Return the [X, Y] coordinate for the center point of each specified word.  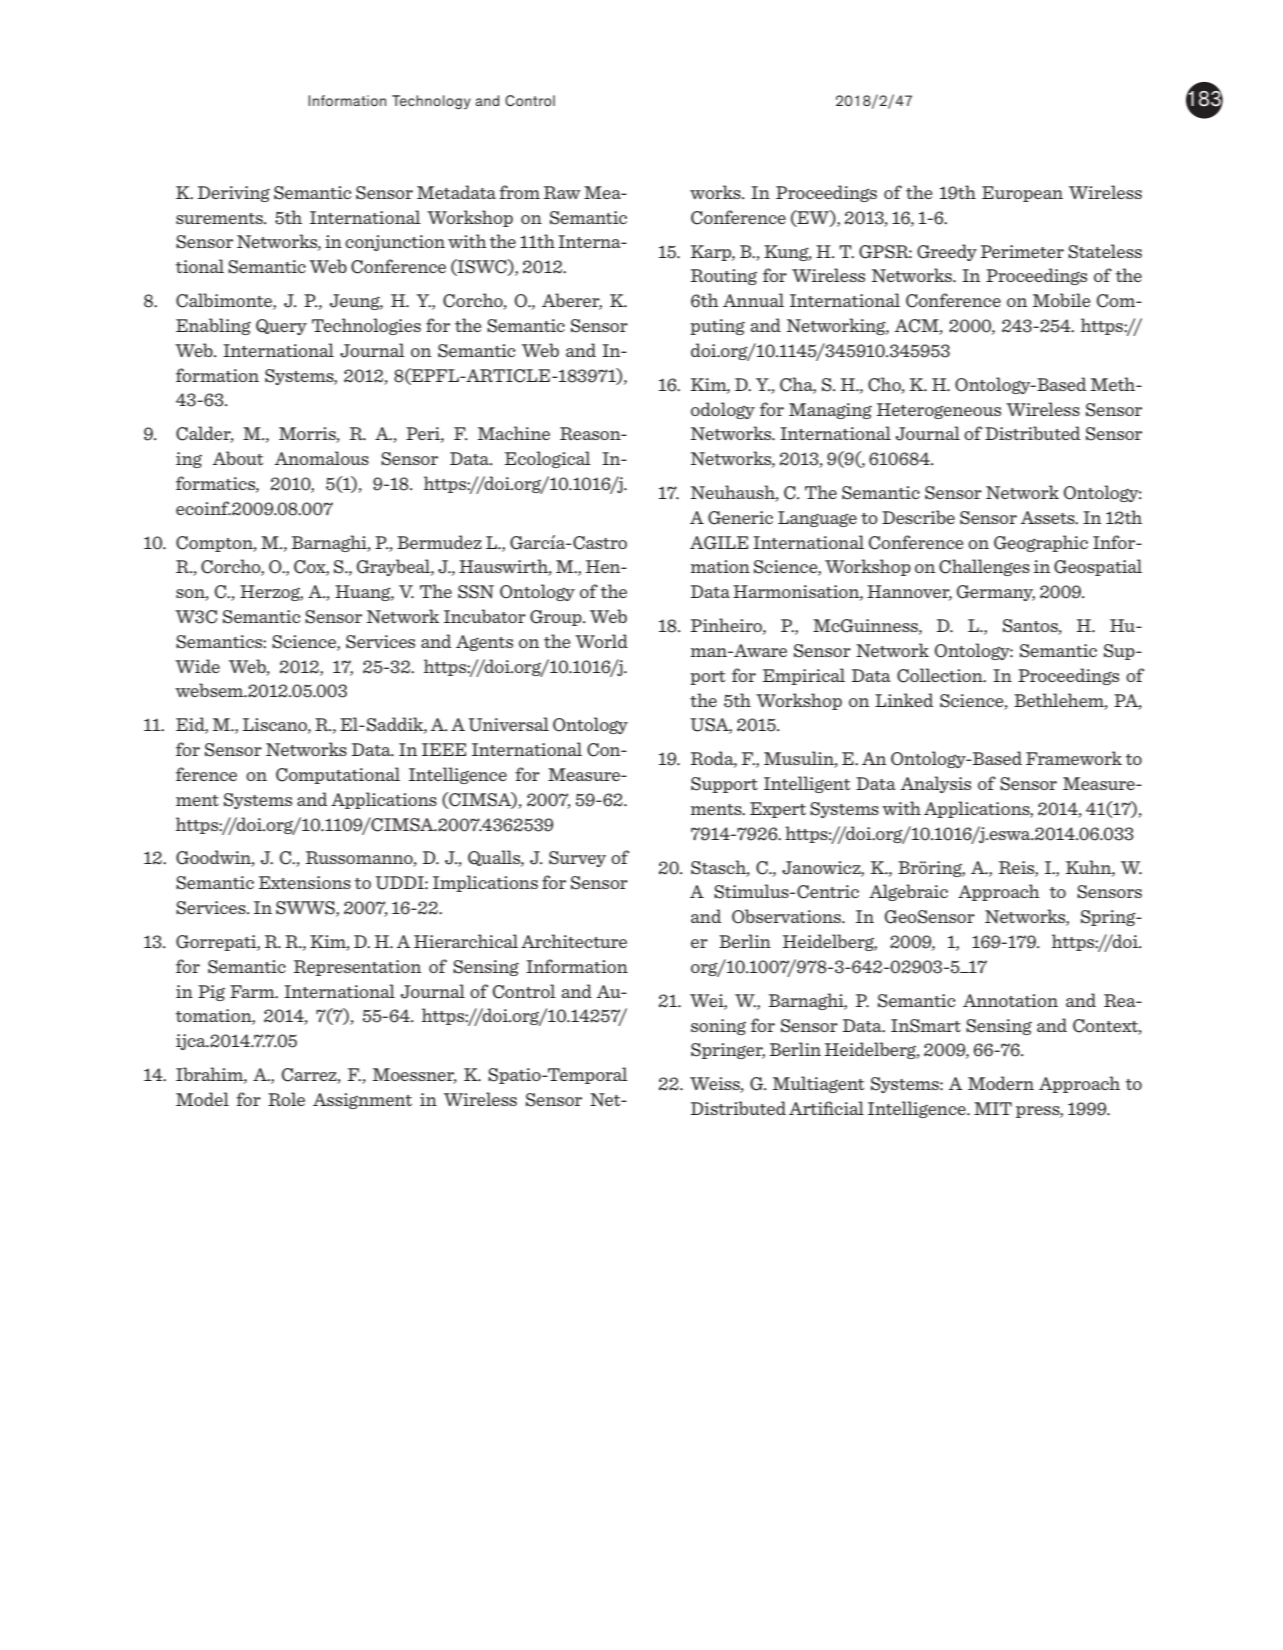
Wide [197, 666]
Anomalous [322, 458]
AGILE [719, 543]
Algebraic [908, 892]
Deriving [234, 194]
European [1022, 194]
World [601, 641]
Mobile [1061, 300]
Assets [1049, 517]
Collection [941, 675]
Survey [577, 859]
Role [286, 1099]
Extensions [305, 882]
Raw [562, 192]
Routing [724, 277]
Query [281, 327]
